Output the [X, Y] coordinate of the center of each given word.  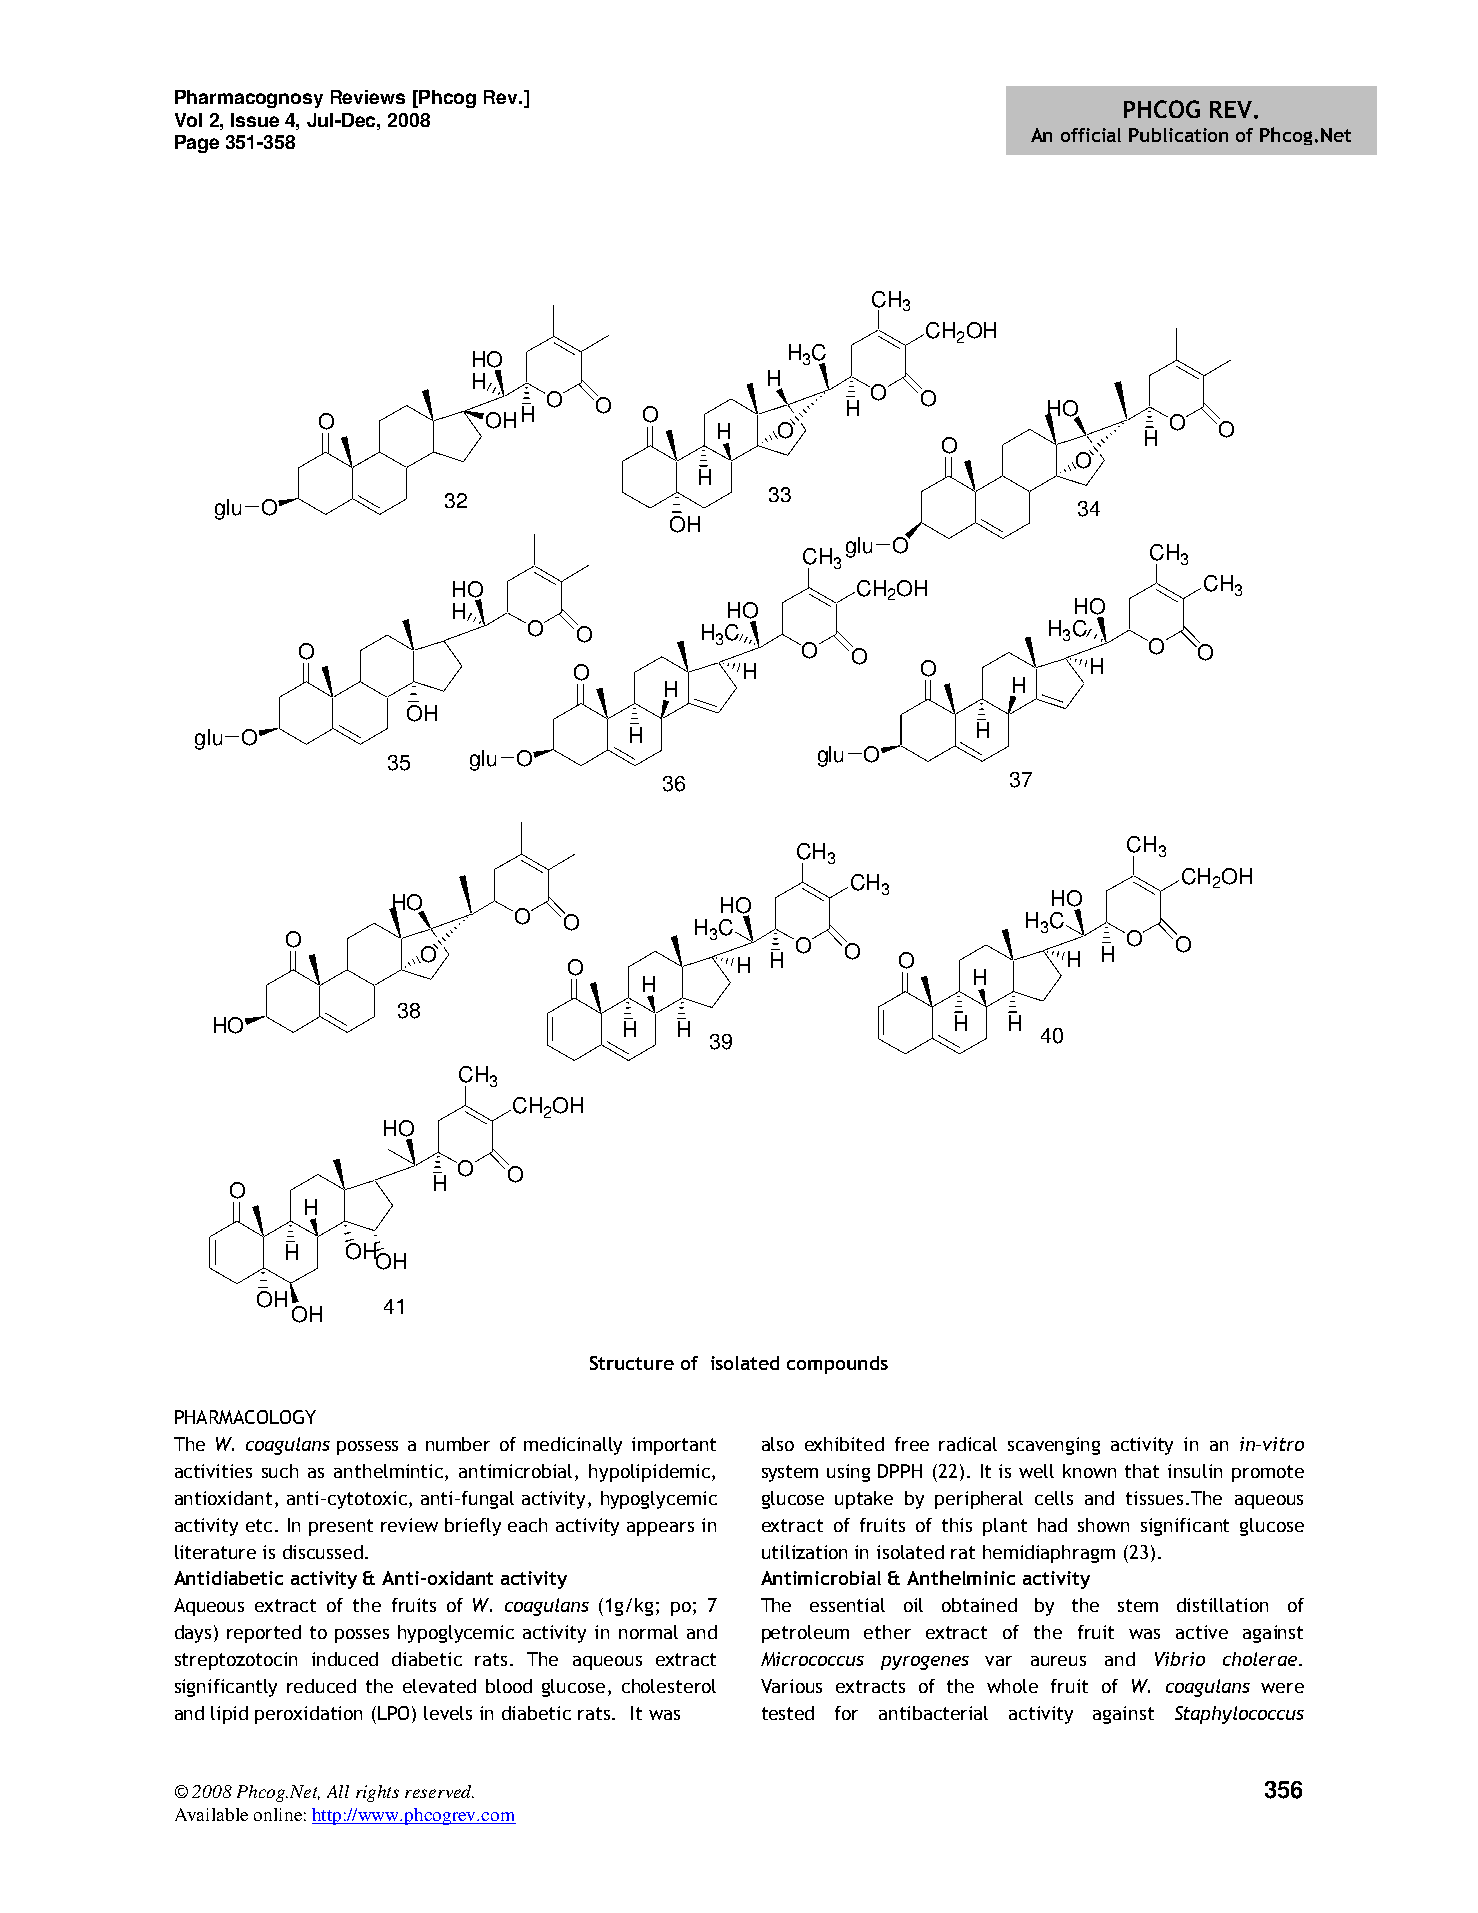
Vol [188, 120]
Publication [1178, 135]
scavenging [1054, 1446]
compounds [837, 1365]
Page [197, 144]
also [778, 1444]
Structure [632, 1363]
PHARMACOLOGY [245, 1417]
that [1142, 1471]
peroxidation [308, 1715]
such [280, 1471]
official [1091, 135]
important [674, 1446]
